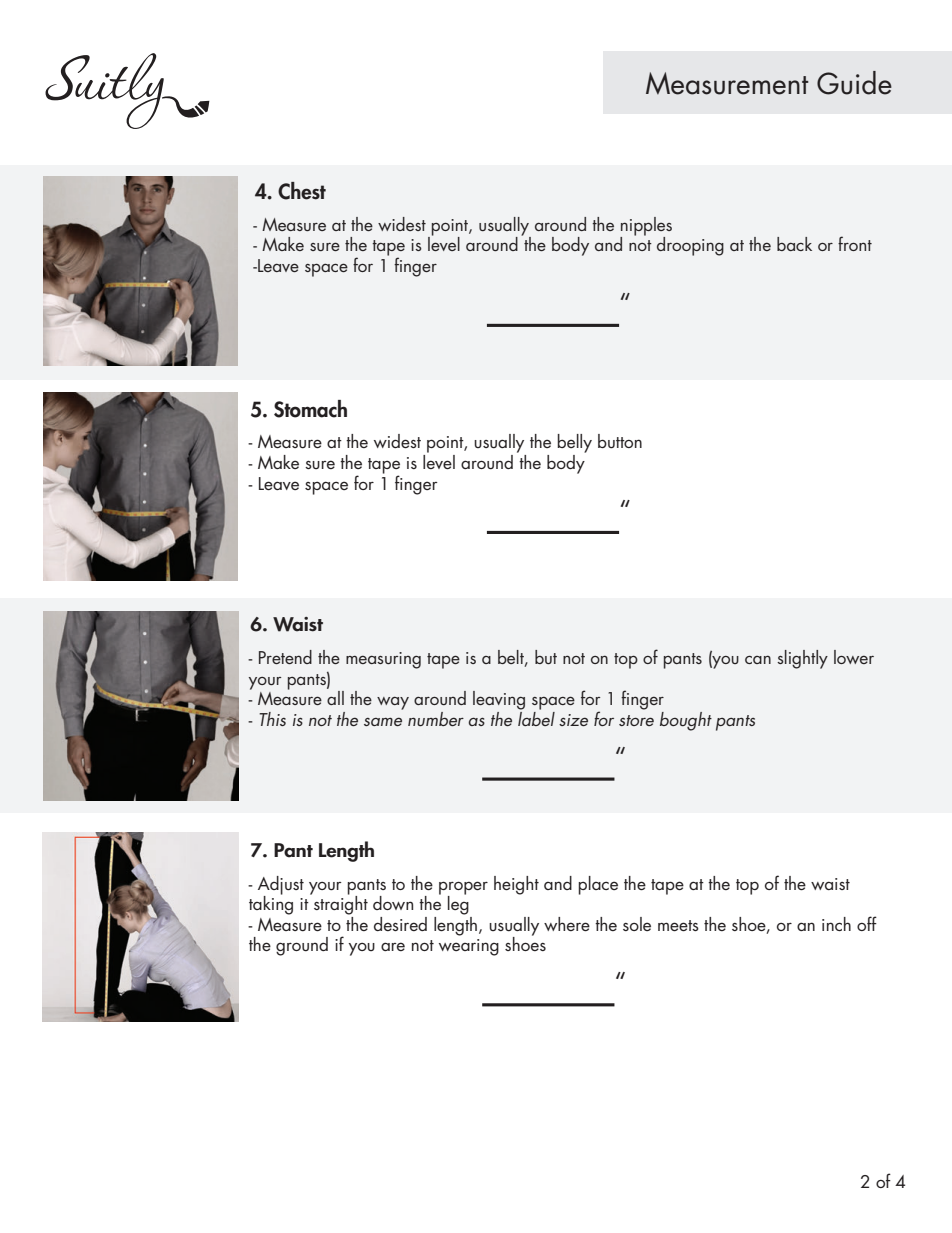  What do you see at coordinates (310, 409) in the screenshot?
I see `Stomach` at bounding box center [310, 409].
